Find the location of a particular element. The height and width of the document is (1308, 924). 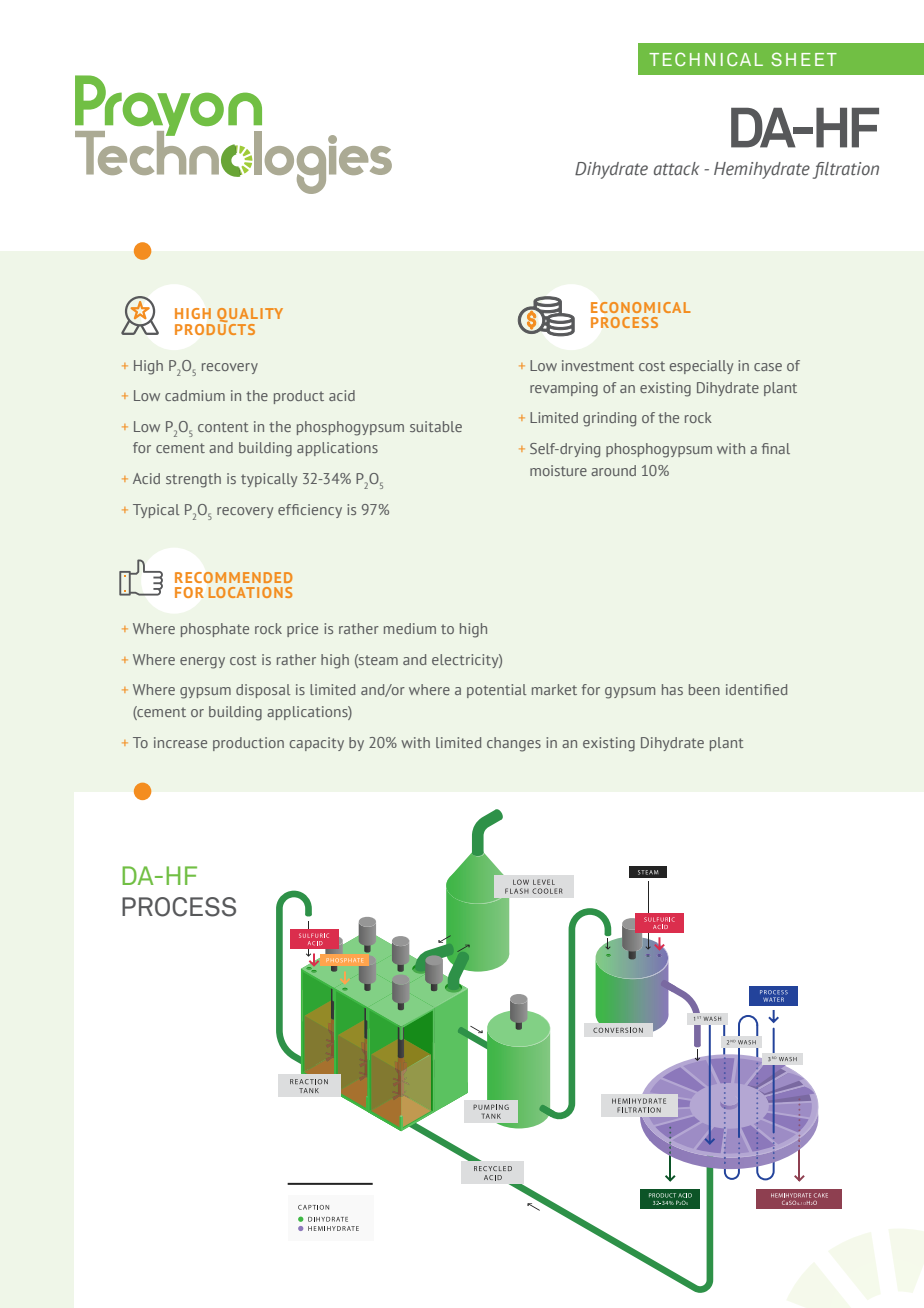

QUALITY is located at coordinates (250, 316).
